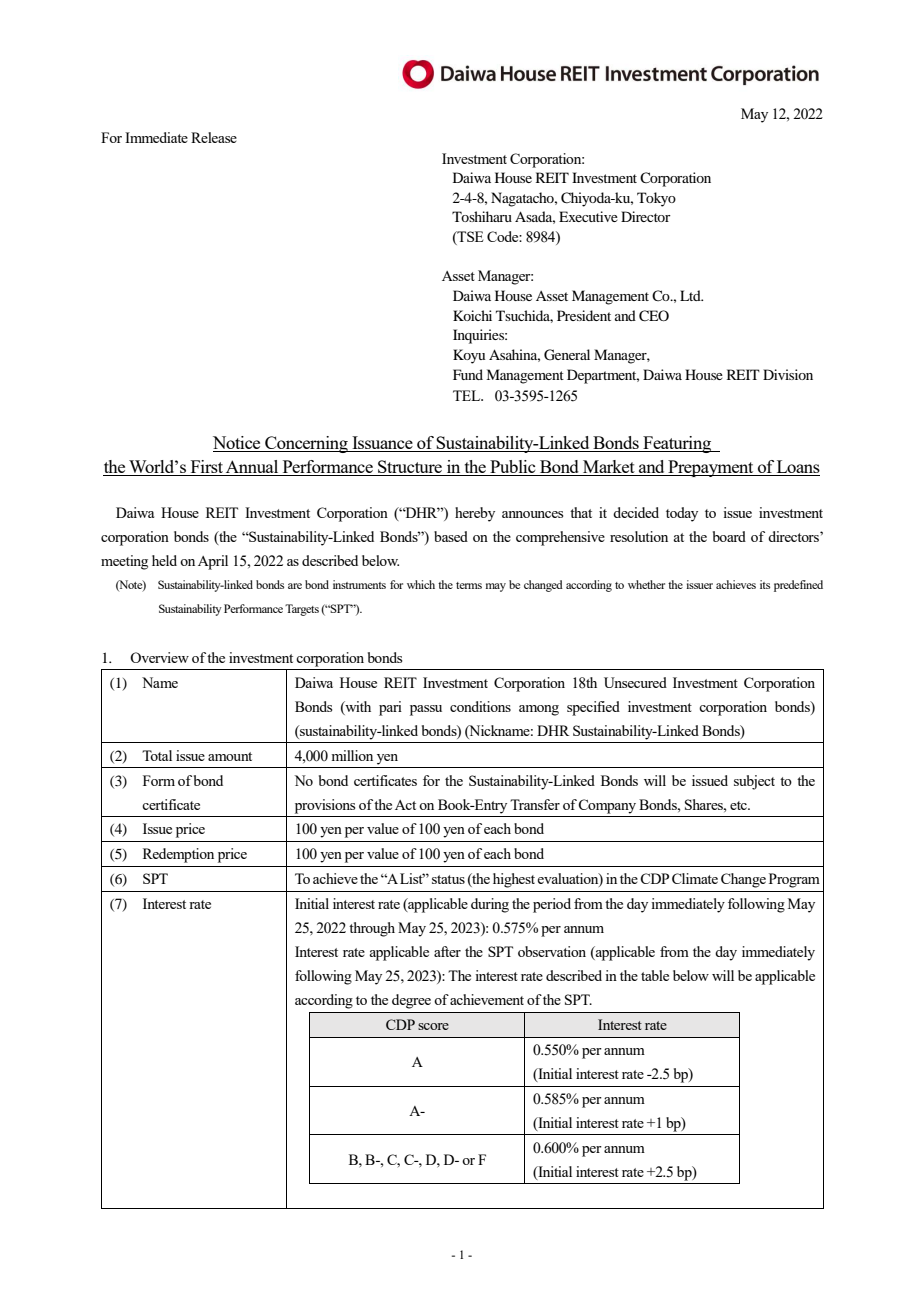 Image resolution: width=924 pixels, height=1308 pixels. I want to click on Fund, so click(468, 374).
